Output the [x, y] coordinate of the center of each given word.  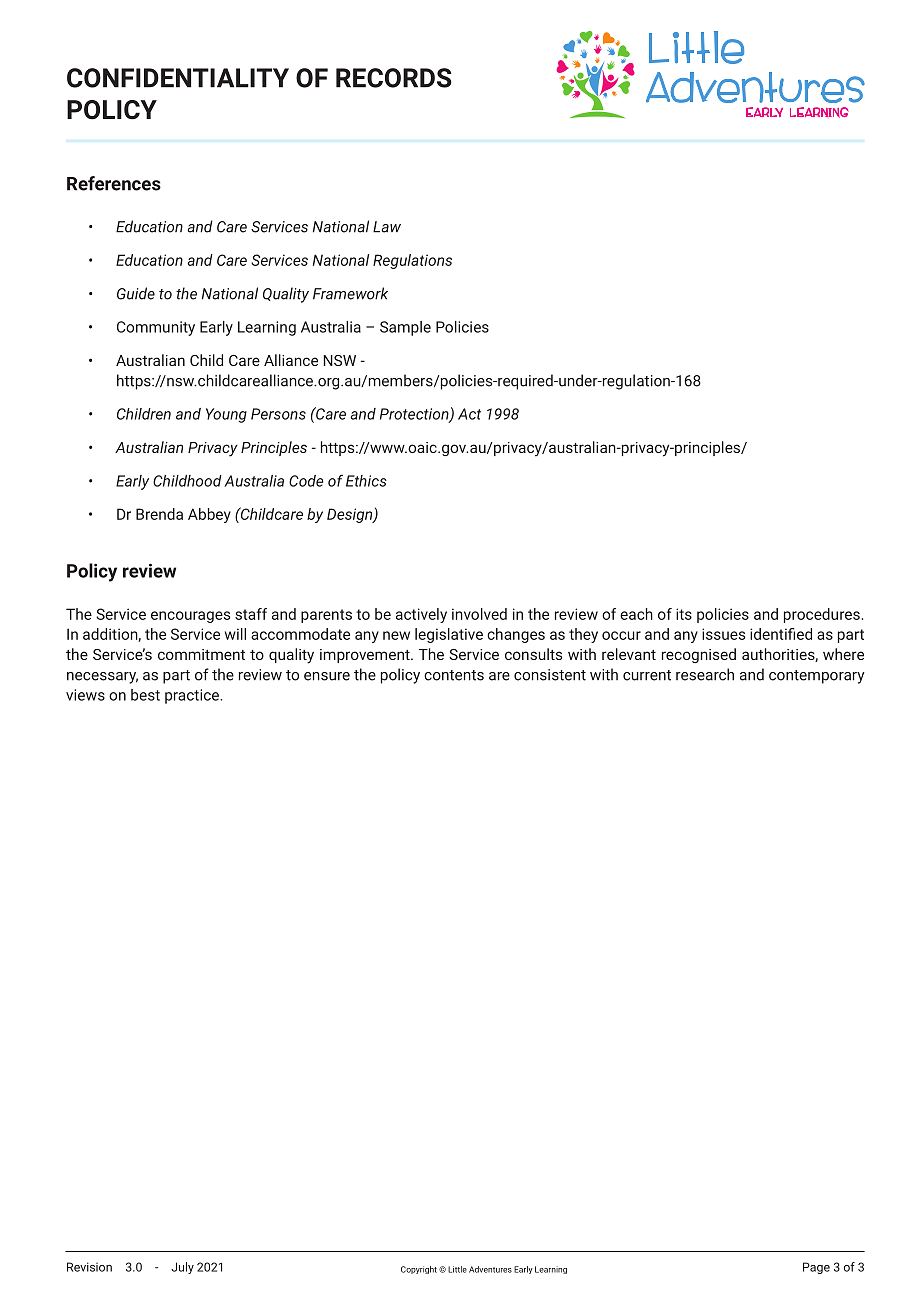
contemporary [817, 677]
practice [193, 696]
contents [454, 675]
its [684, 614]
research [705, 674]
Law [387, 227]
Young [226, 415]
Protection [415, 415]
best [145, 695]
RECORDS [394, 78]
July [182, 1268]
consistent [550, 675]
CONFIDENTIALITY [178, 78]
